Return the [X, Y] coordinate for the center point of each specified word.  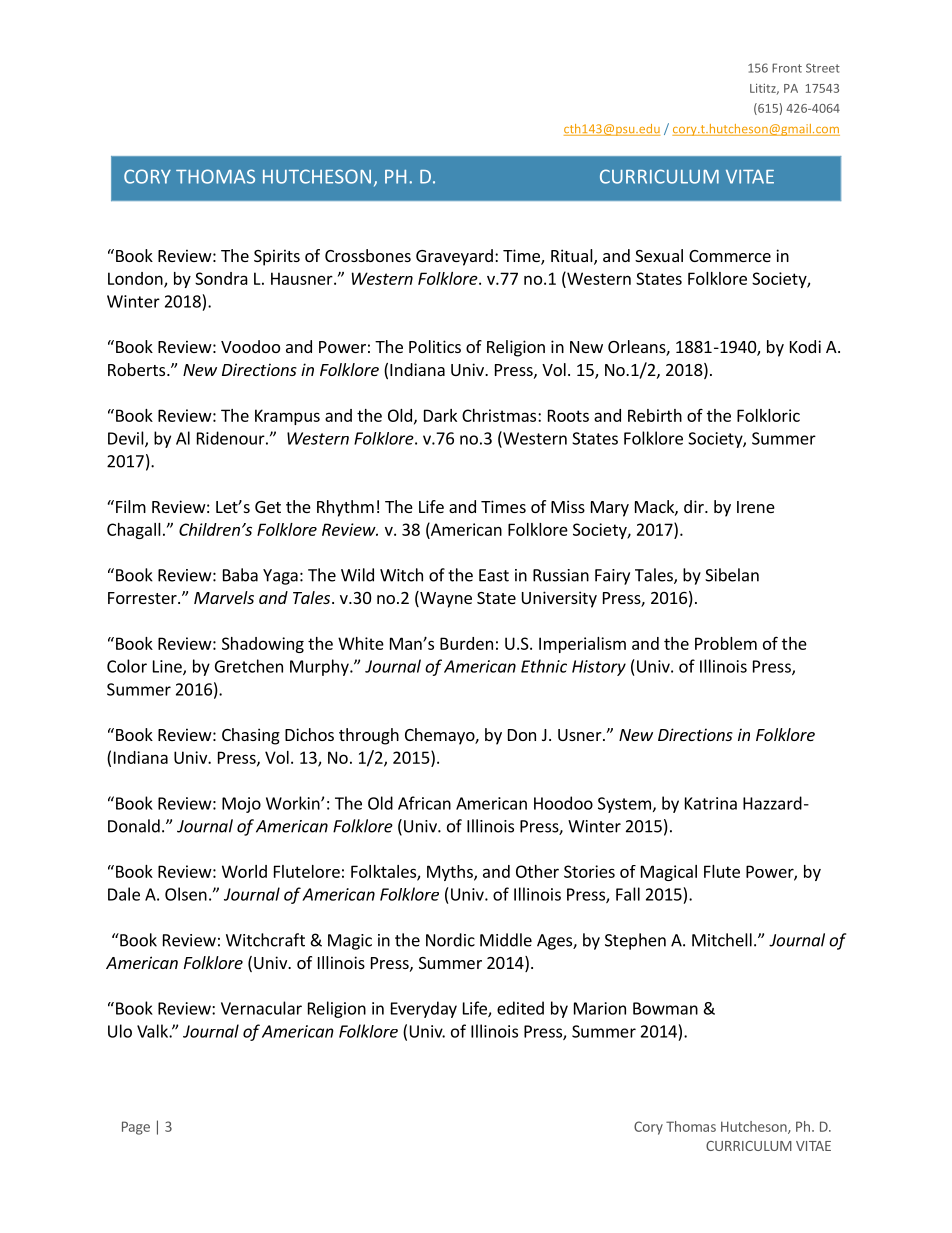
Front [787, 68]
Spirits [277, 257]
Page [136, 1128]
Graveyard [454, 257]
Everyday [424, 1009]
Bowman [665, 1008]
